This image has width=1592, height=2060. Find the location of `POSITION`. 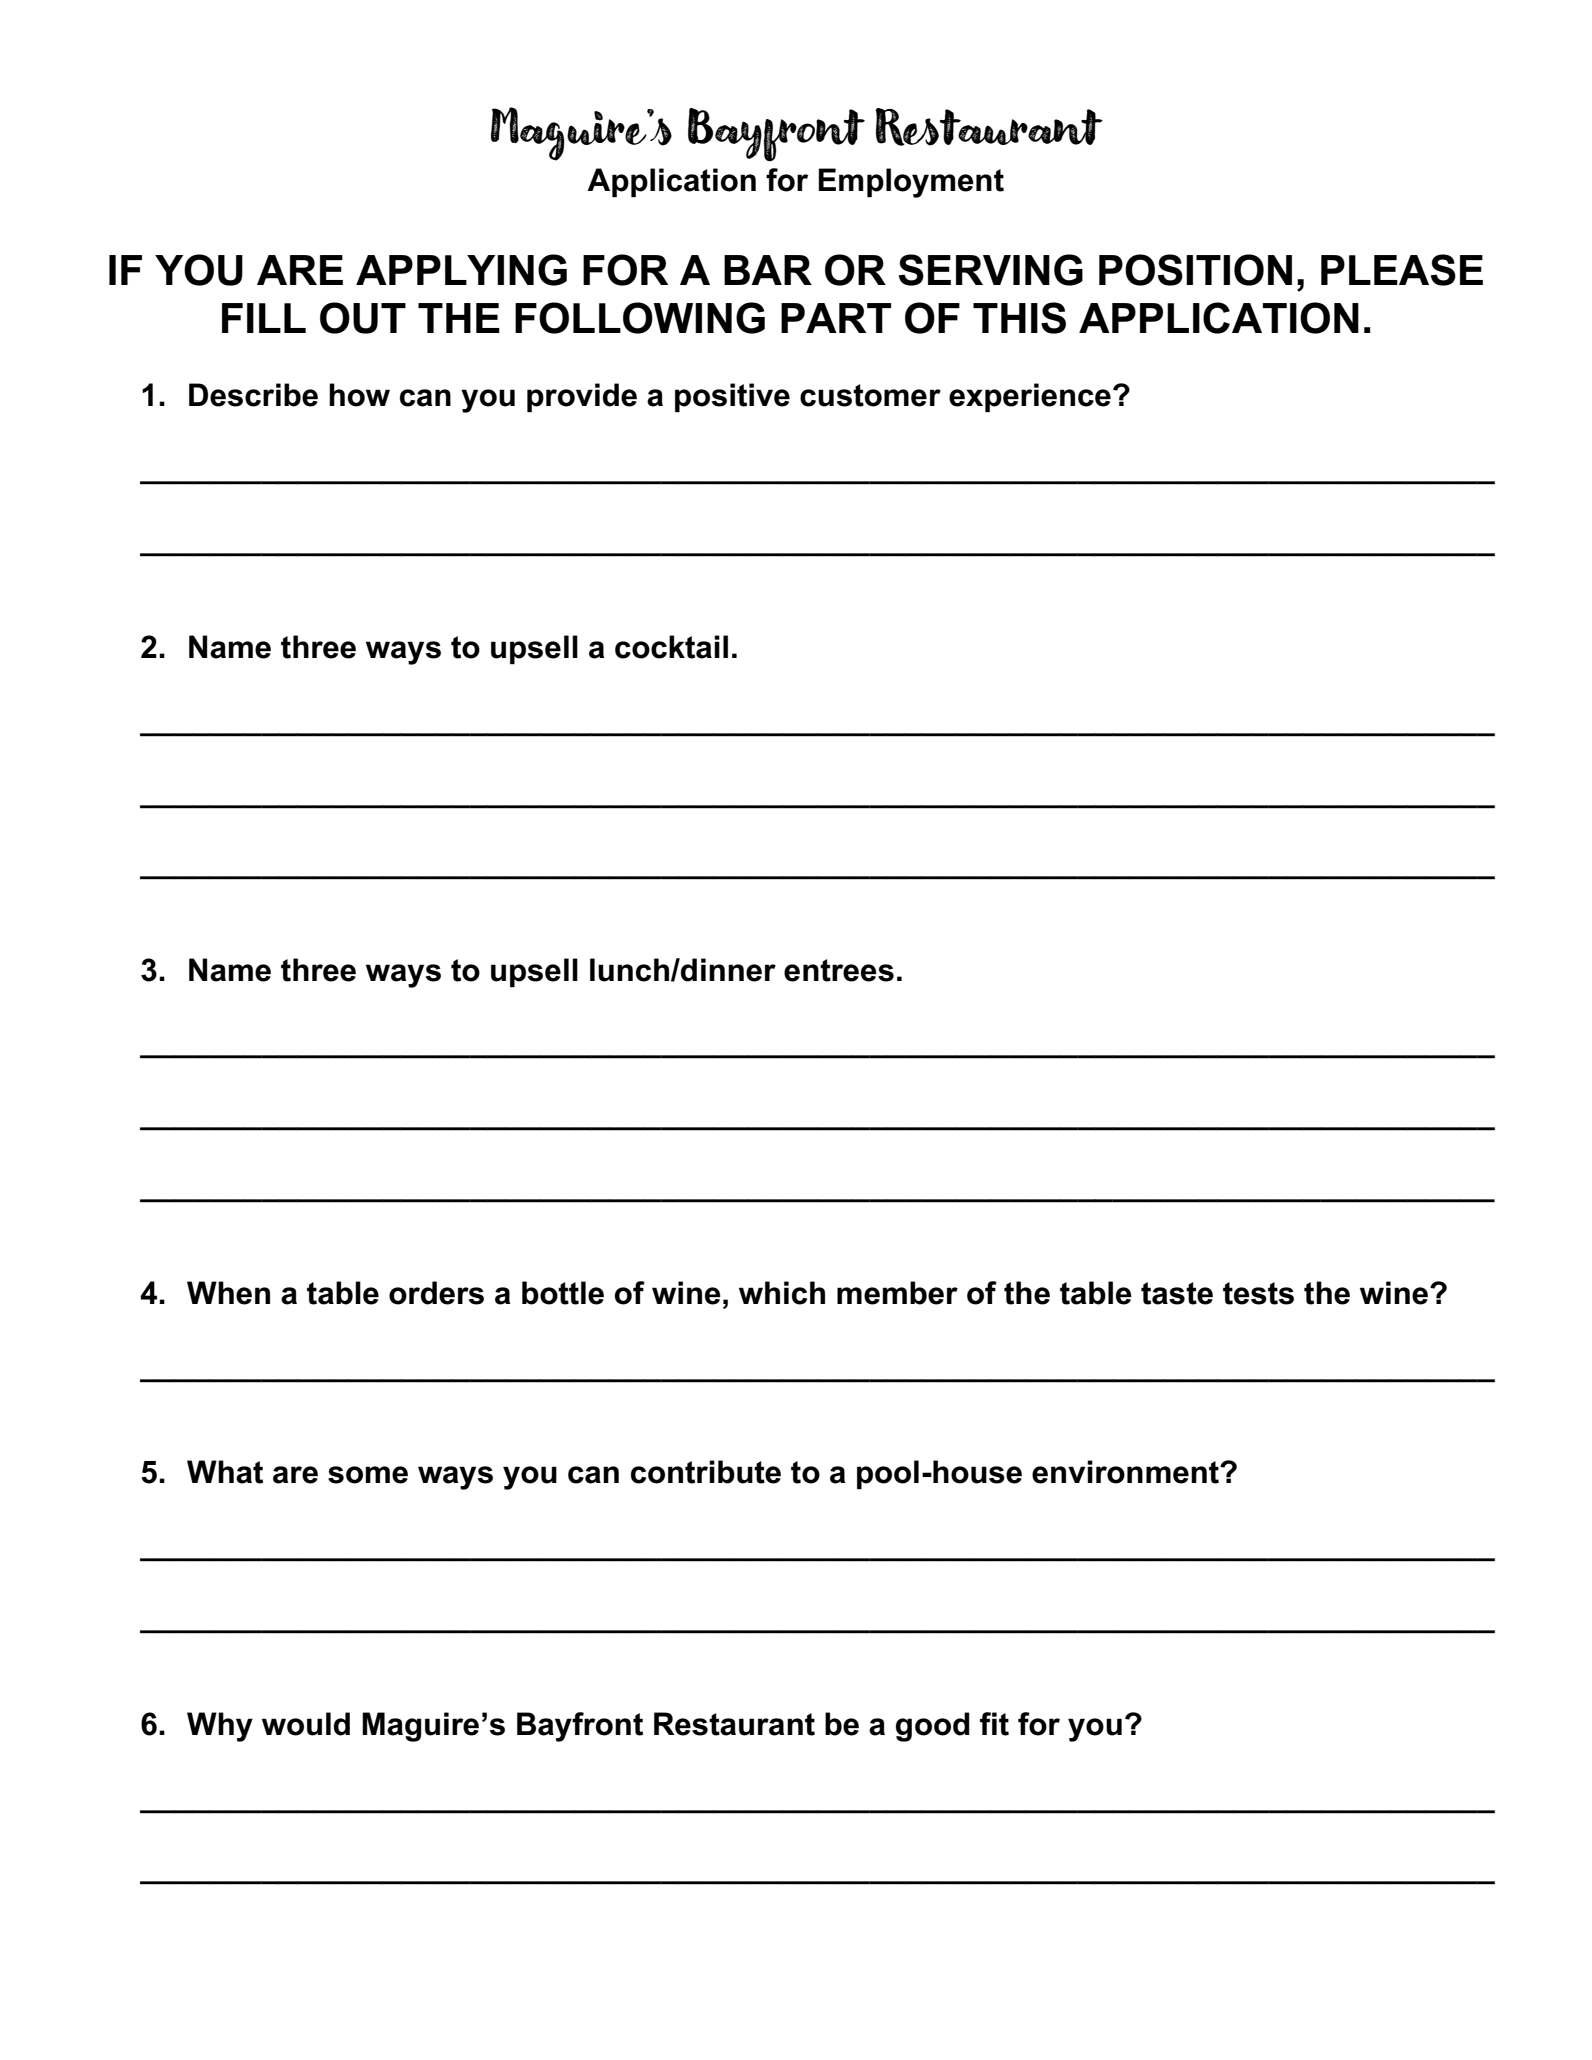

POSITION is located at coordinates (1195, 270).
